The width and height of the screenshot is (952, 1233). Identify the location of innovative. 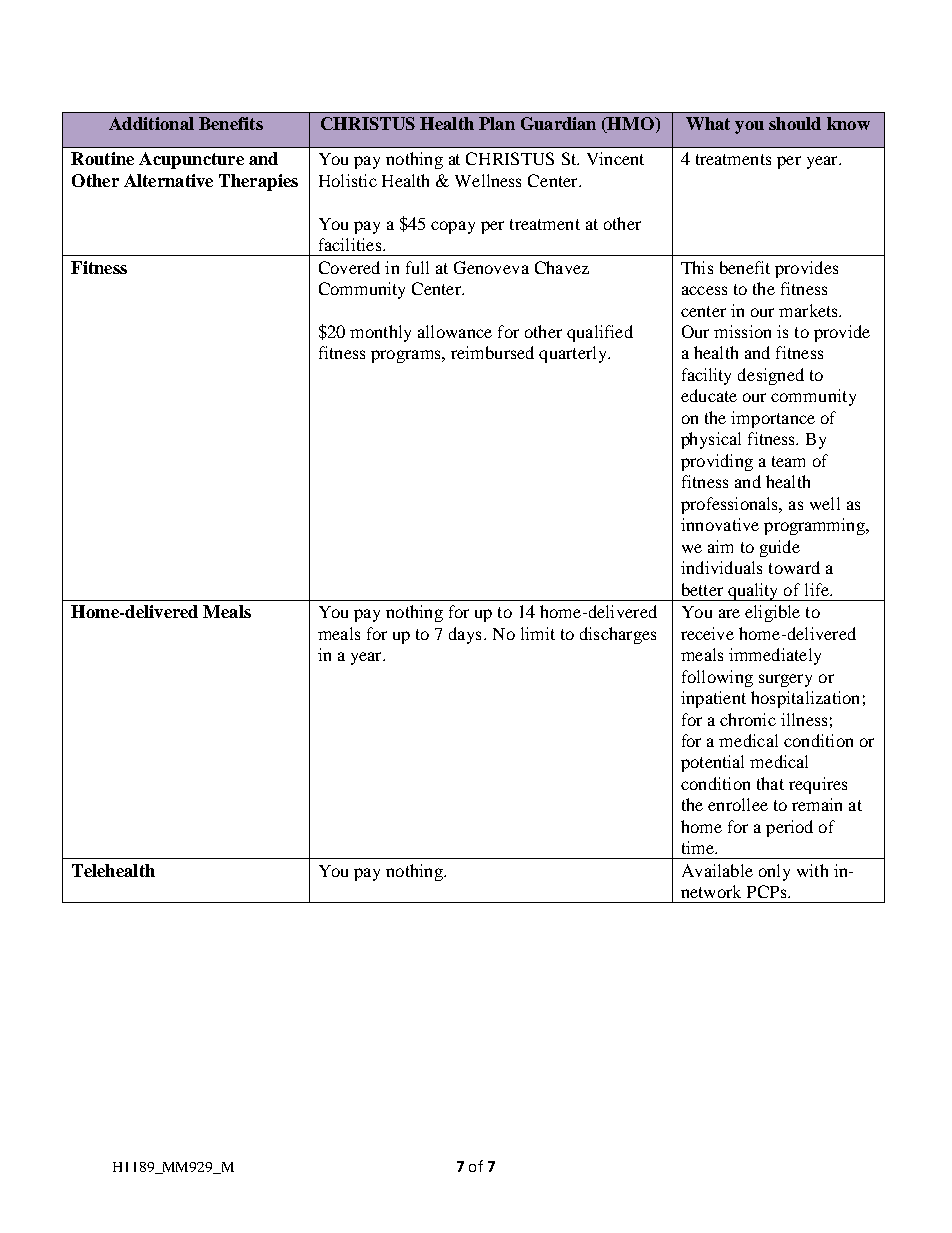
(720, 524).
